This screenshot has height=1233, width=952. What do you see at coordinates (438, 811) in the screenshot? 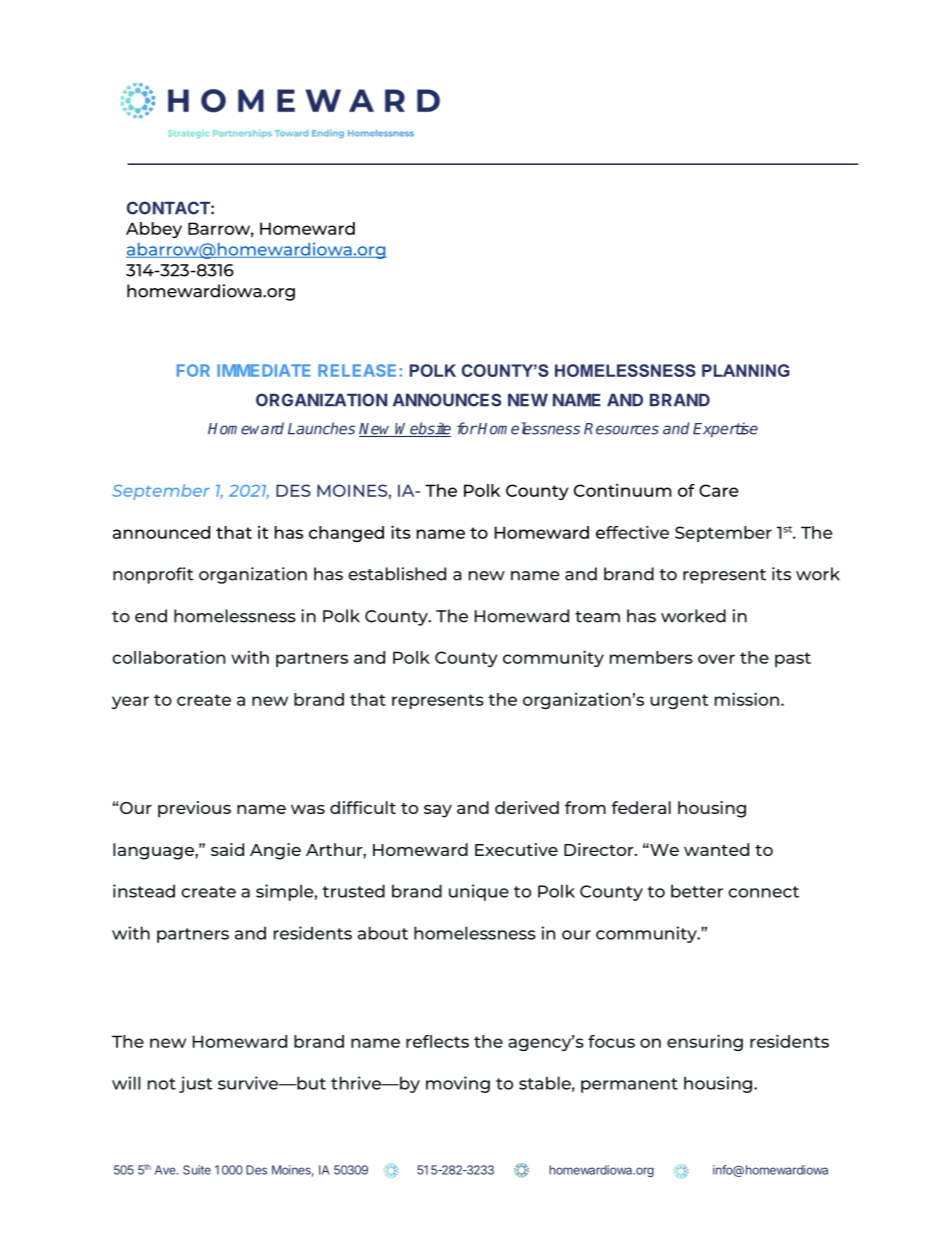
I see `say` at bounding box center [438, 811].
